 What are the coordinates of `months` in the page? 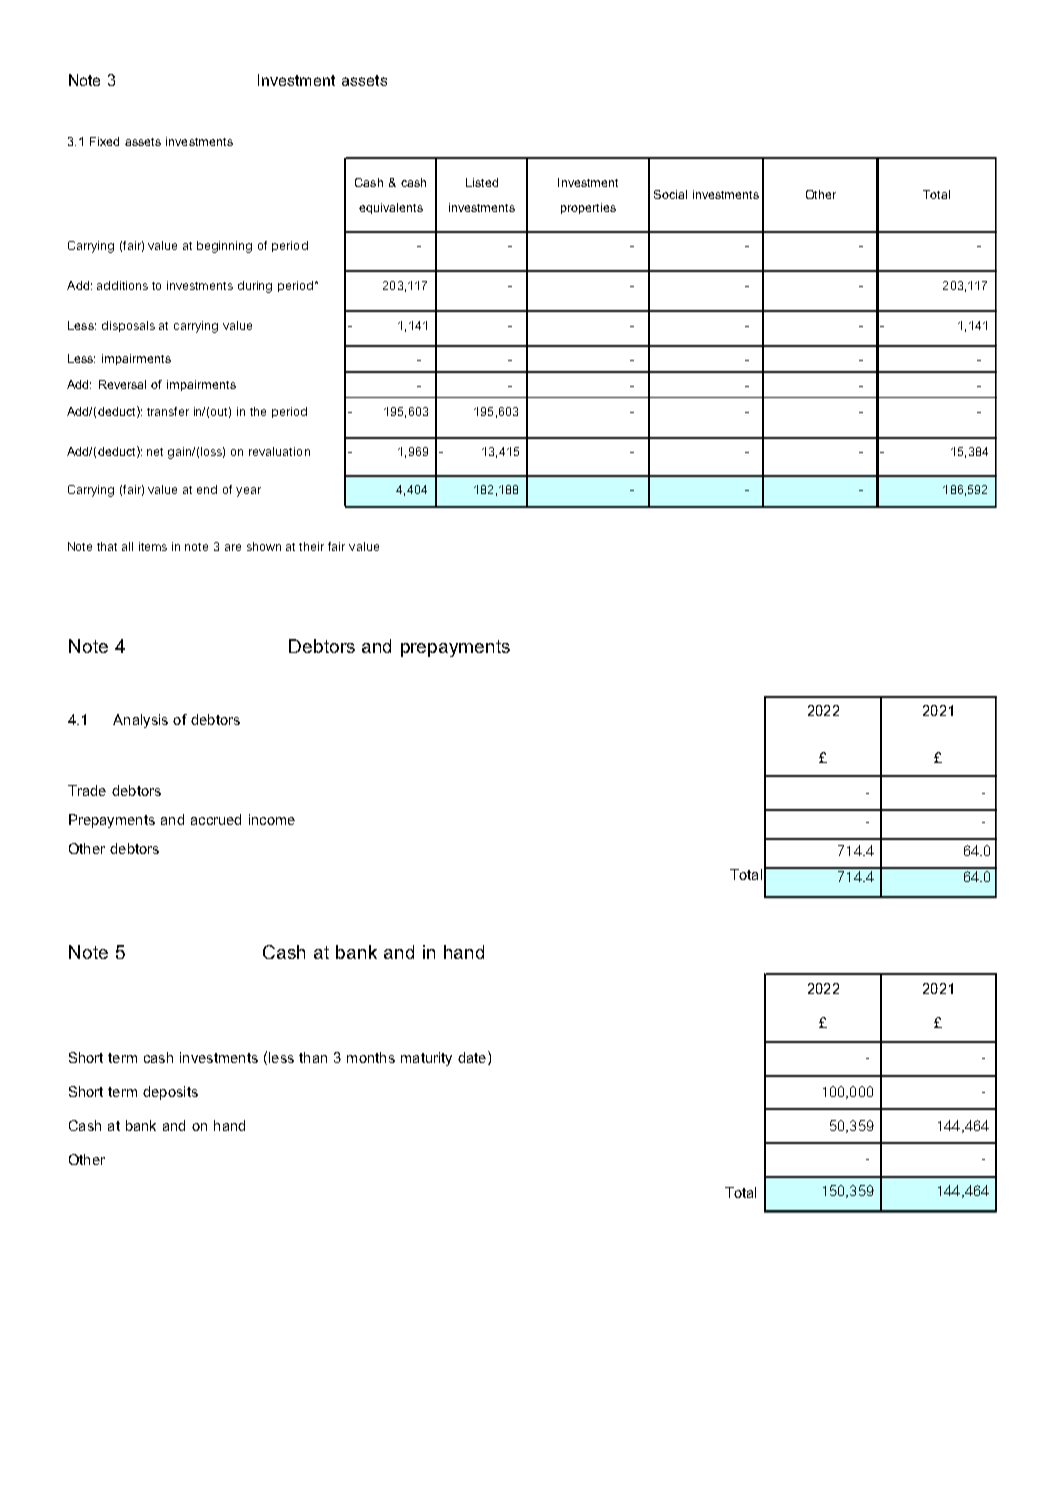 It's located at (371, 1057).
